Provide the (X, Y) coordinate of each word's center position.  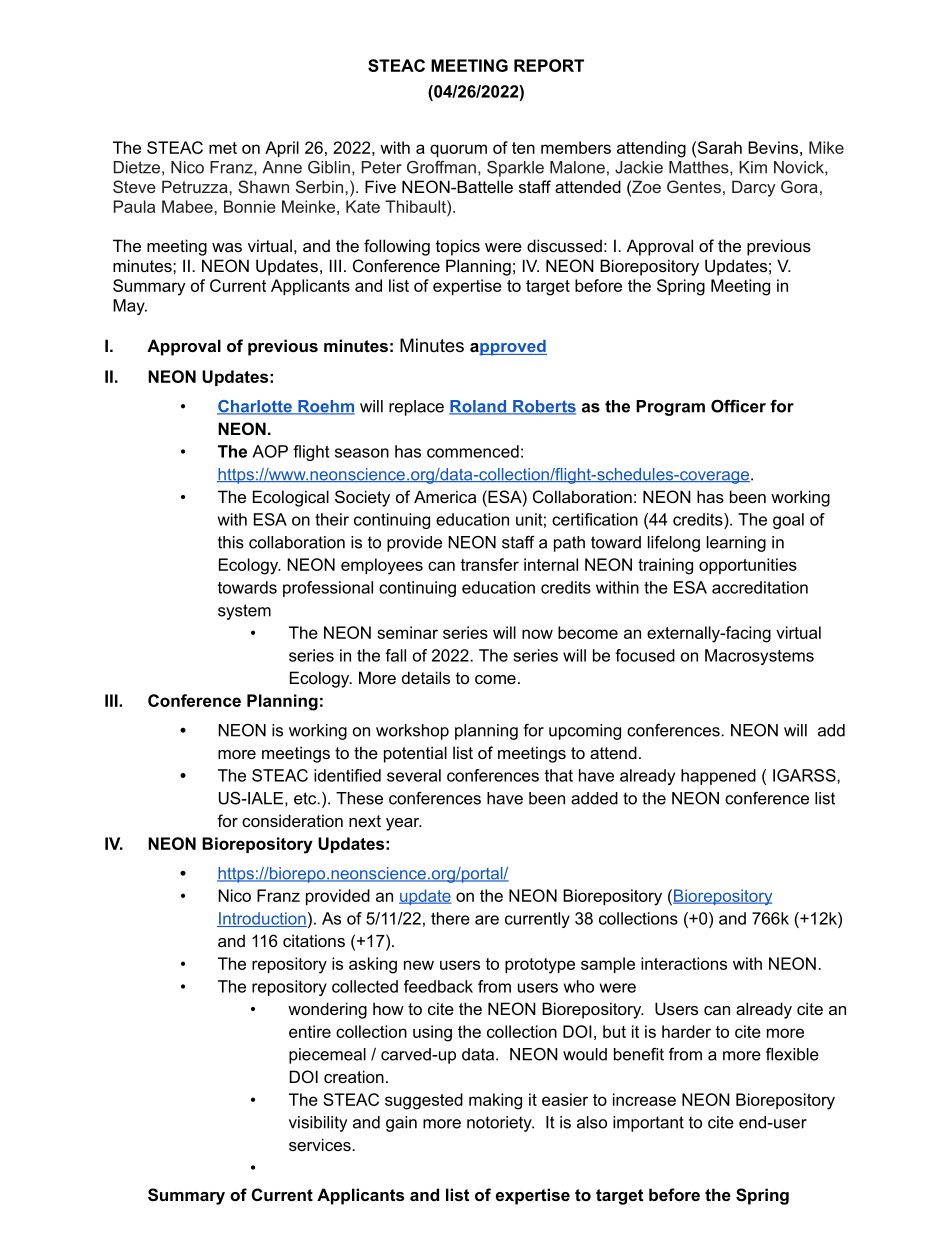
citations (314, 940)
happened (718, 777)
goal (788, 521)
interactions (684, 963)
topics (458, 247)
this (231, 542)
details (426, 677)
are (487, 920)
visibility (318, 1124)
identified (347, 775)
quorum (458, 150)
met (223, 148)
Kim (753, 167)
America (445, 496)
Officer (738, 406)
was (227, 247)
